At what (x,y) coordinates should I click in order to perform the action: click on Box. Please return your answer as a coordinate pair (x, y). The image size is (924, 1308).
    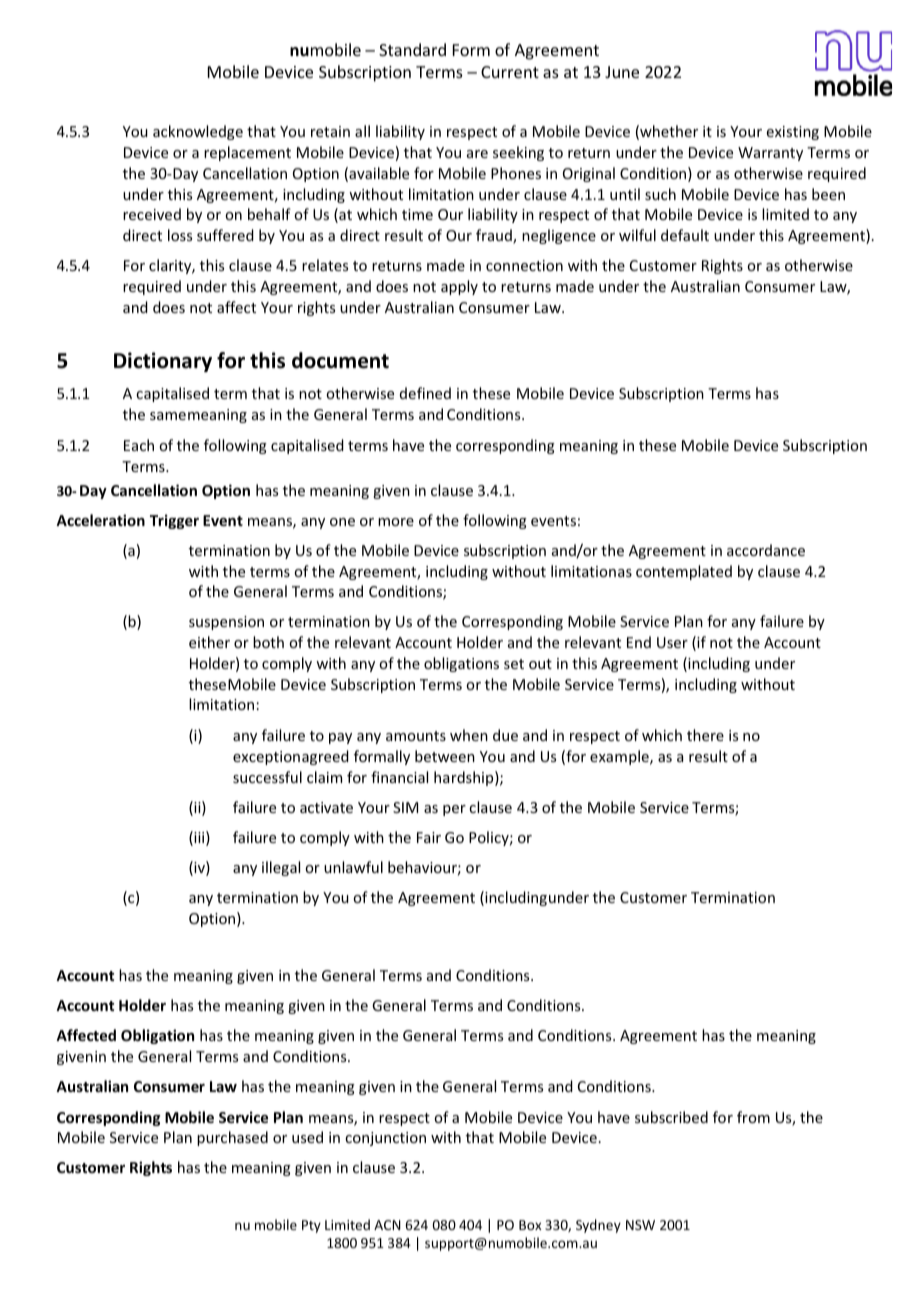
    Looking at the image, I should click on (530, 1225).
